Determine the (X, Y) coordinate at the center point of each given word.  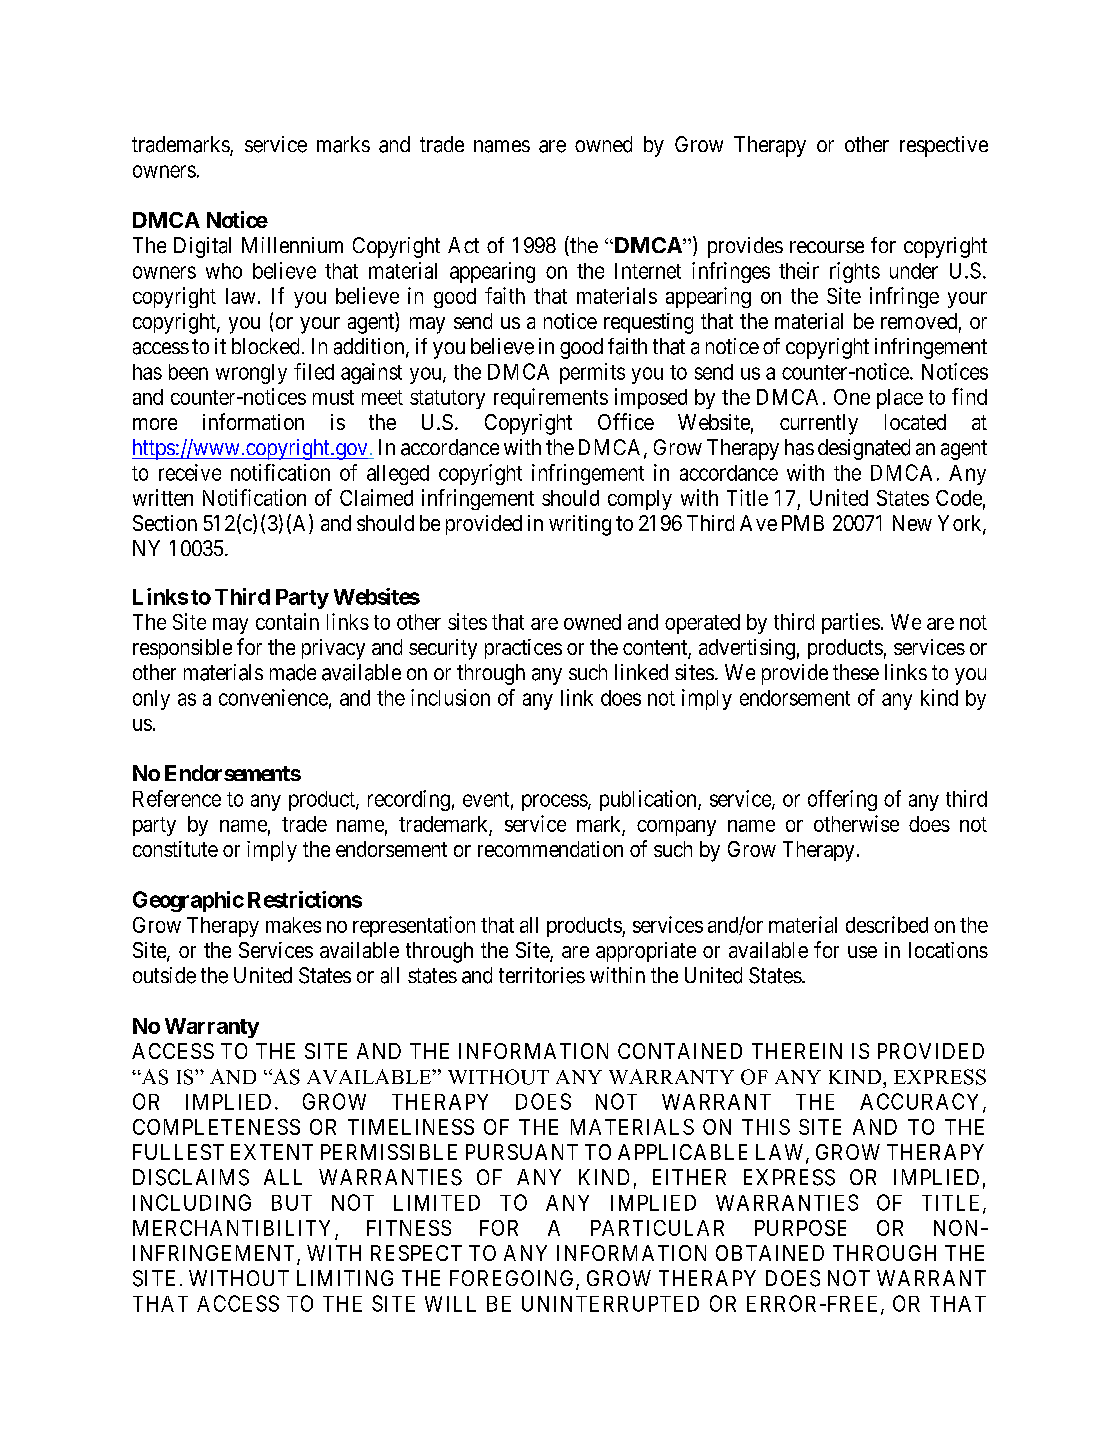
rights (855, 272)
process (555, 802)
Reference (177, 798)
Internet (648, 271)
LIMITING (345, 1278)
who (224, 271)
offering (842, 800)
